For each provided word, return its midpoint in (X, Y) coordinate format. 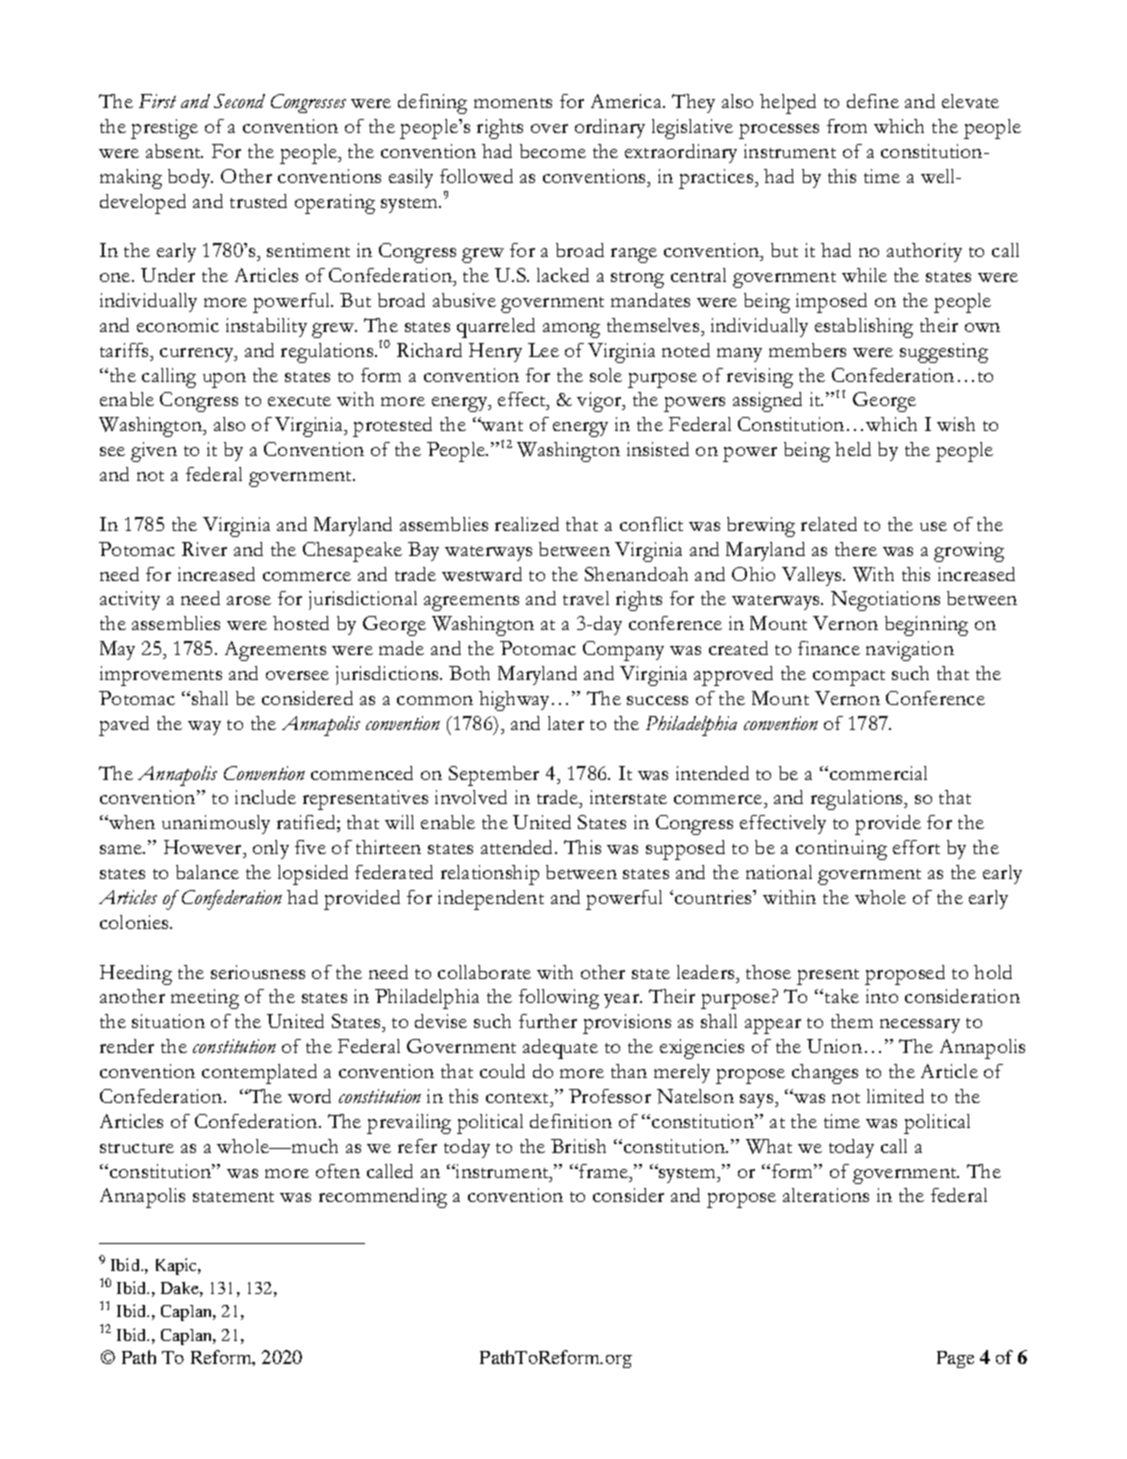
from (847, 126)
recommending (383, 1198)
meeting (205, 999)
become (553, 151)
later (566, 723)
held (853, 449)
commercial (877, 773)
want (501, 425)
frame (605, 1171)
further (548, 1021)
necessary (920, 1026)
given (154, 452)
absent (174, 151)
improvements (161, 676)
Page (955, 1359)
